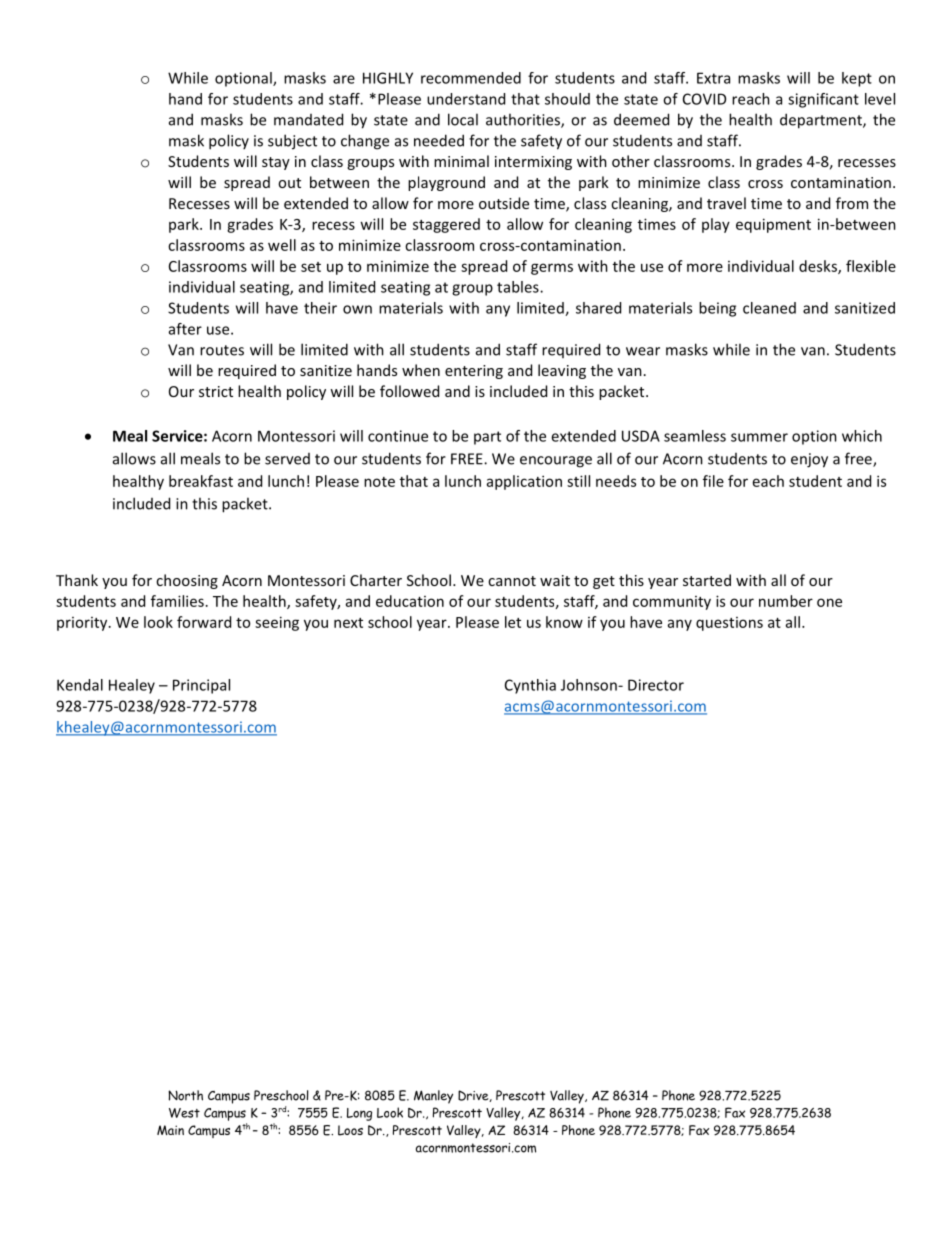  I want to click on Cynthia, so click(530, 686).
